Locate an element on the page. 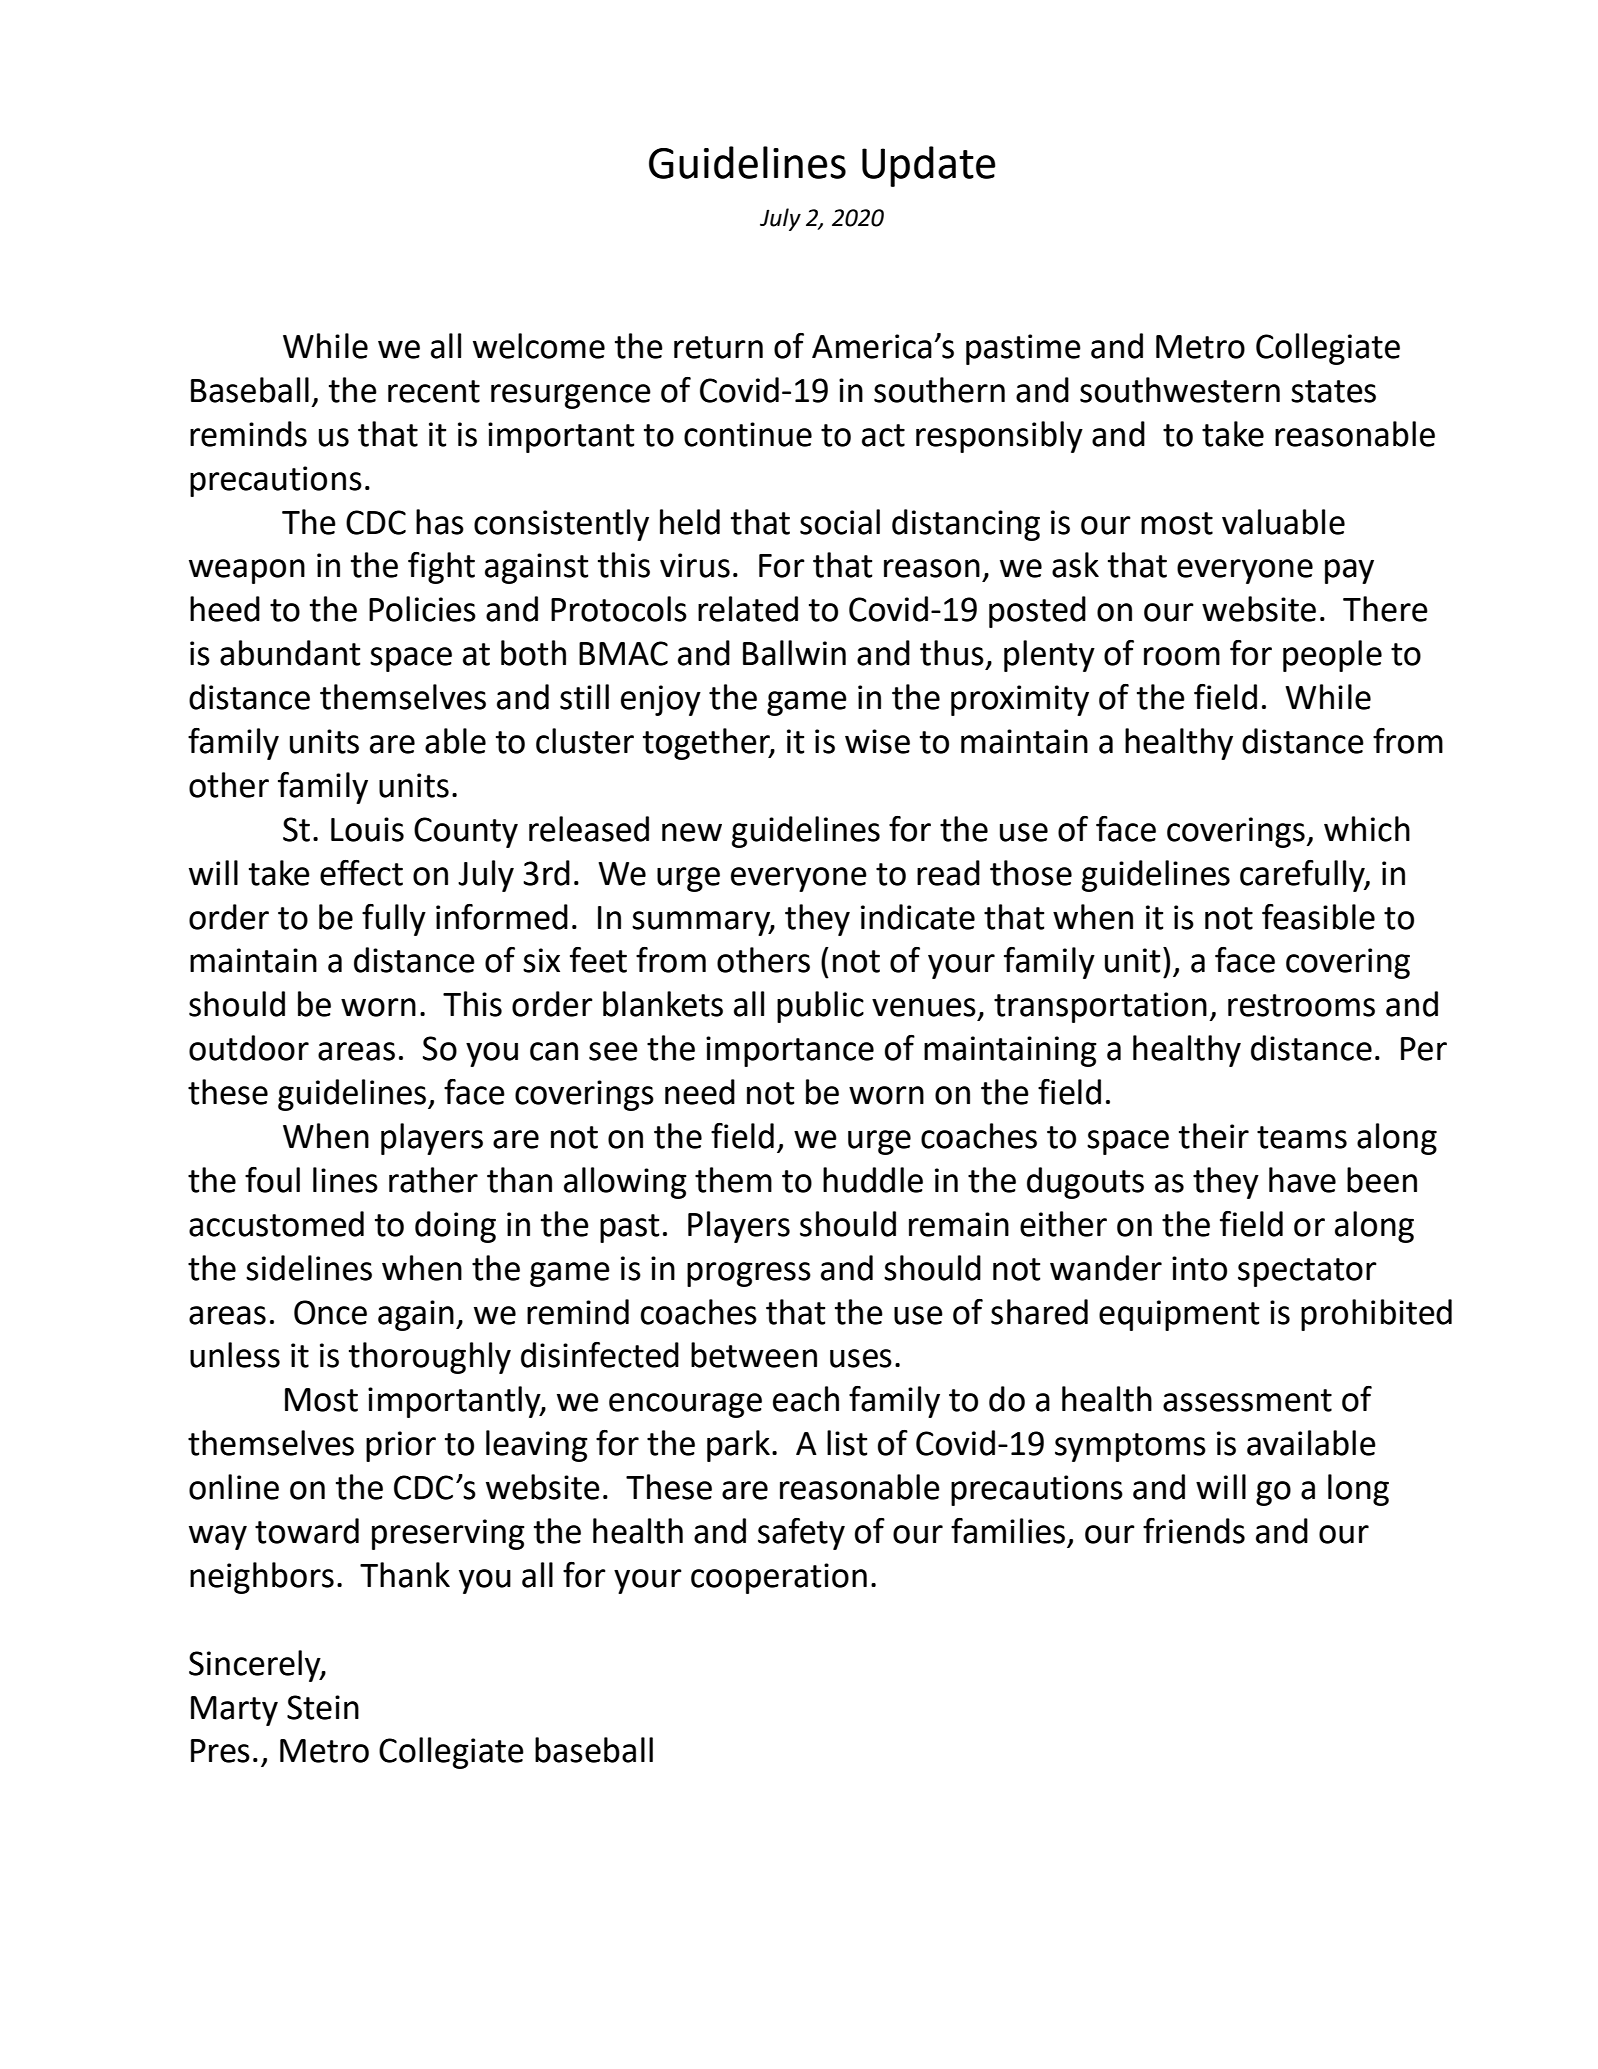  welcome is located at coordinates (539, 346).
